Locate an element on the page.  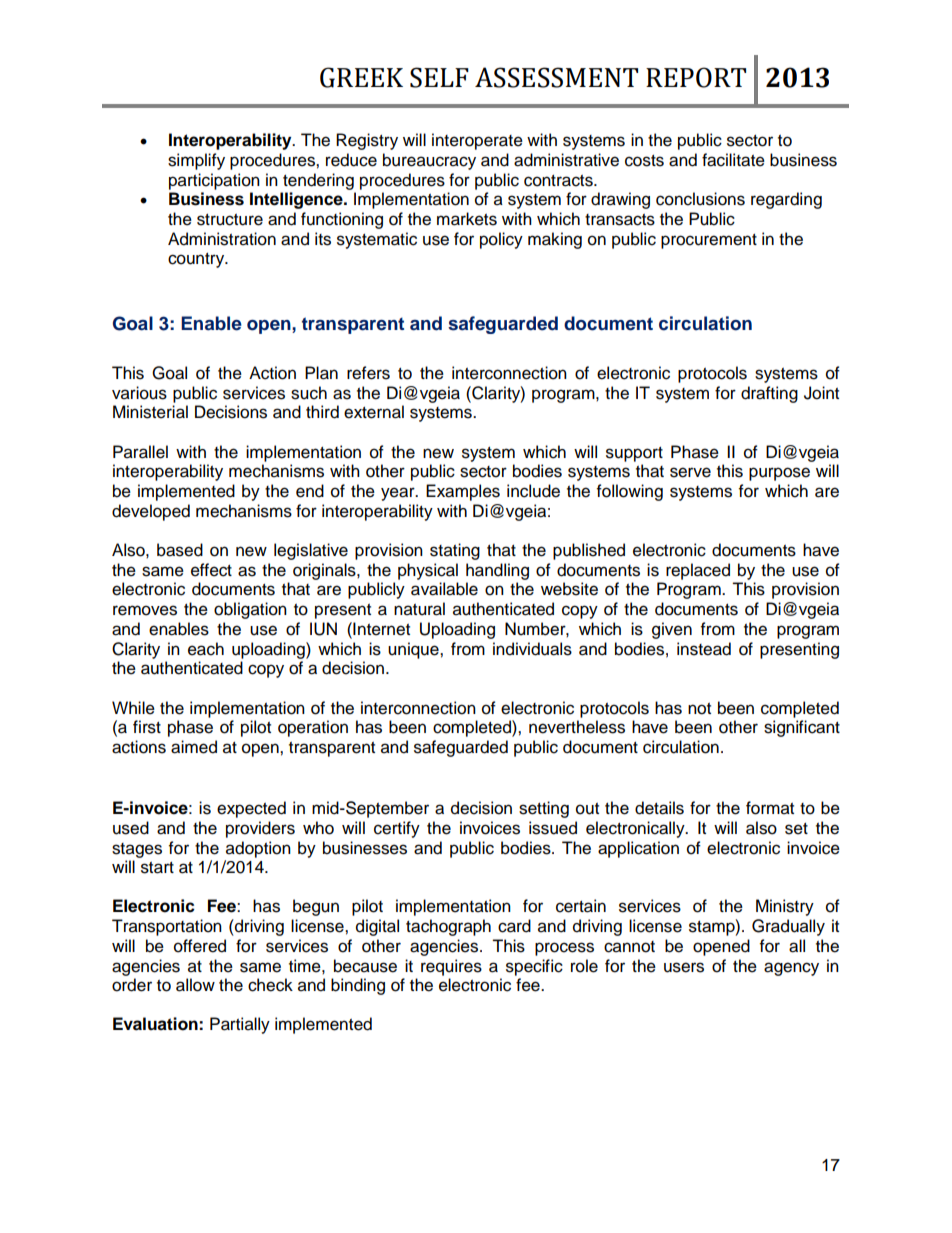
setting is located at coordinates (544, 809).
